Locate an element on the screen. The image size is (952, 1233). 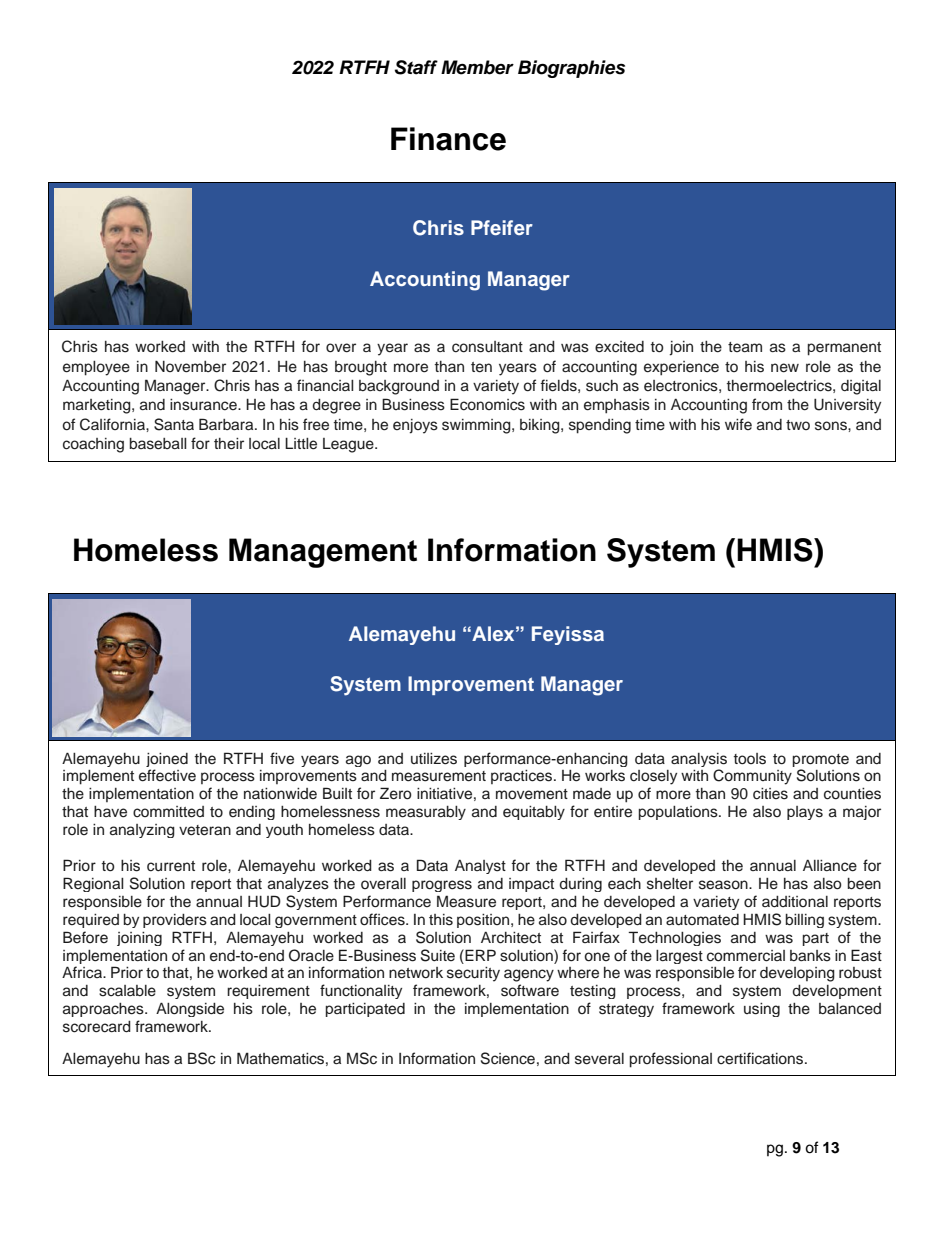
Finance is located at coordinates (448, 139).
